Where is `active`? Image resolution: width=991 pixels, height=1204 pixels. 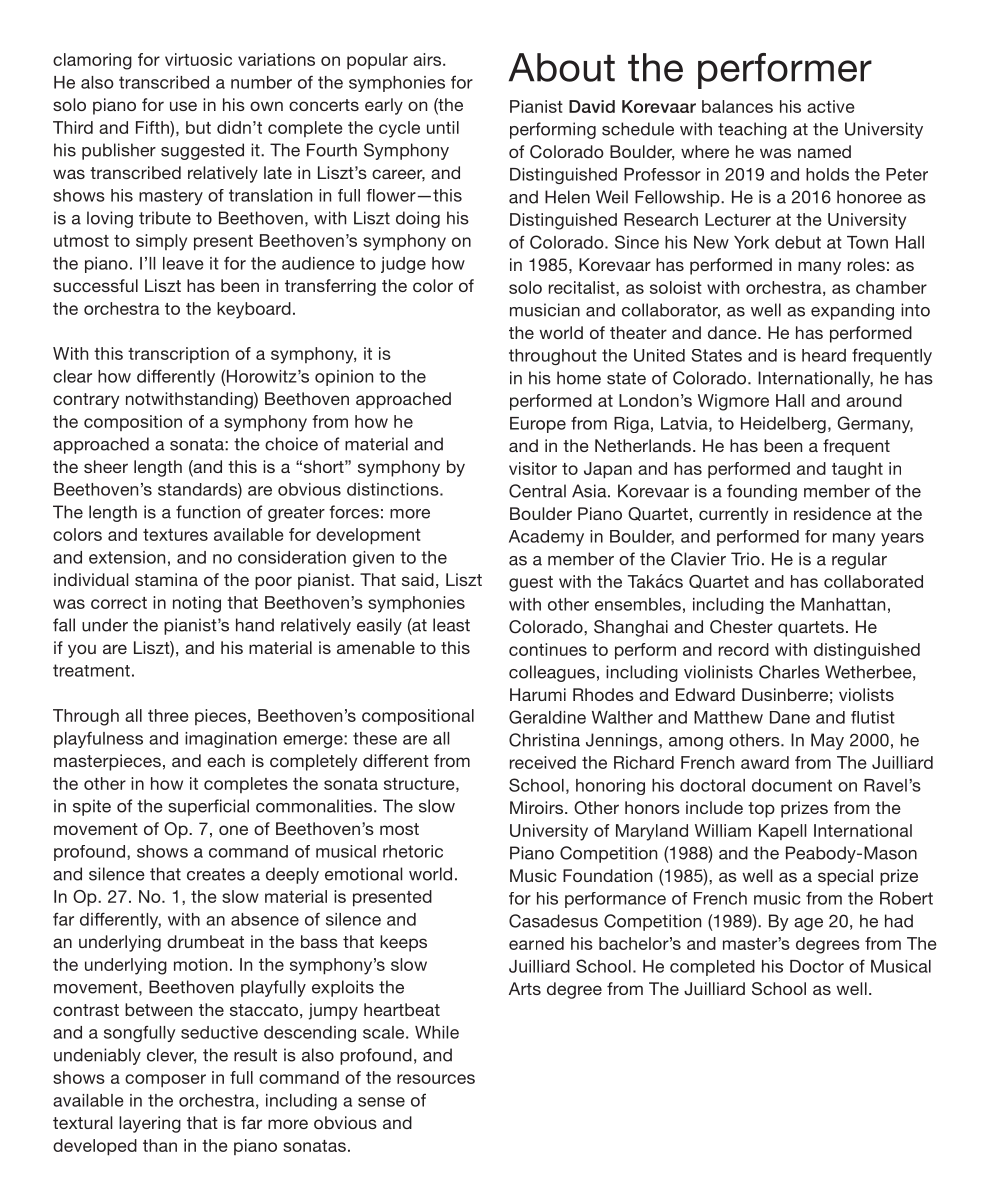
active is located at coordinates (831, 106).
